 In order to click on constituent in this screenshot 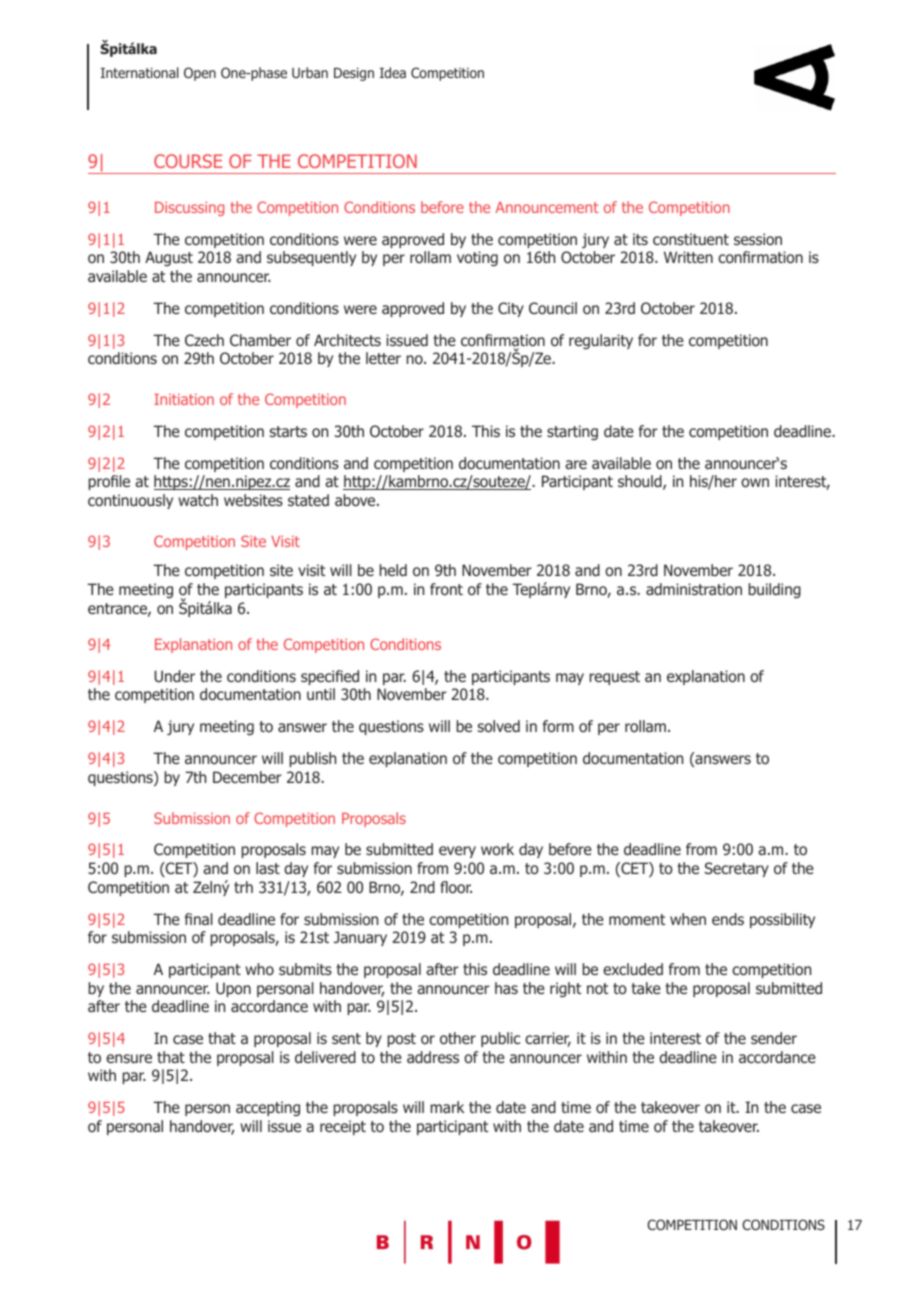, I will do `click(691, 239)`.
